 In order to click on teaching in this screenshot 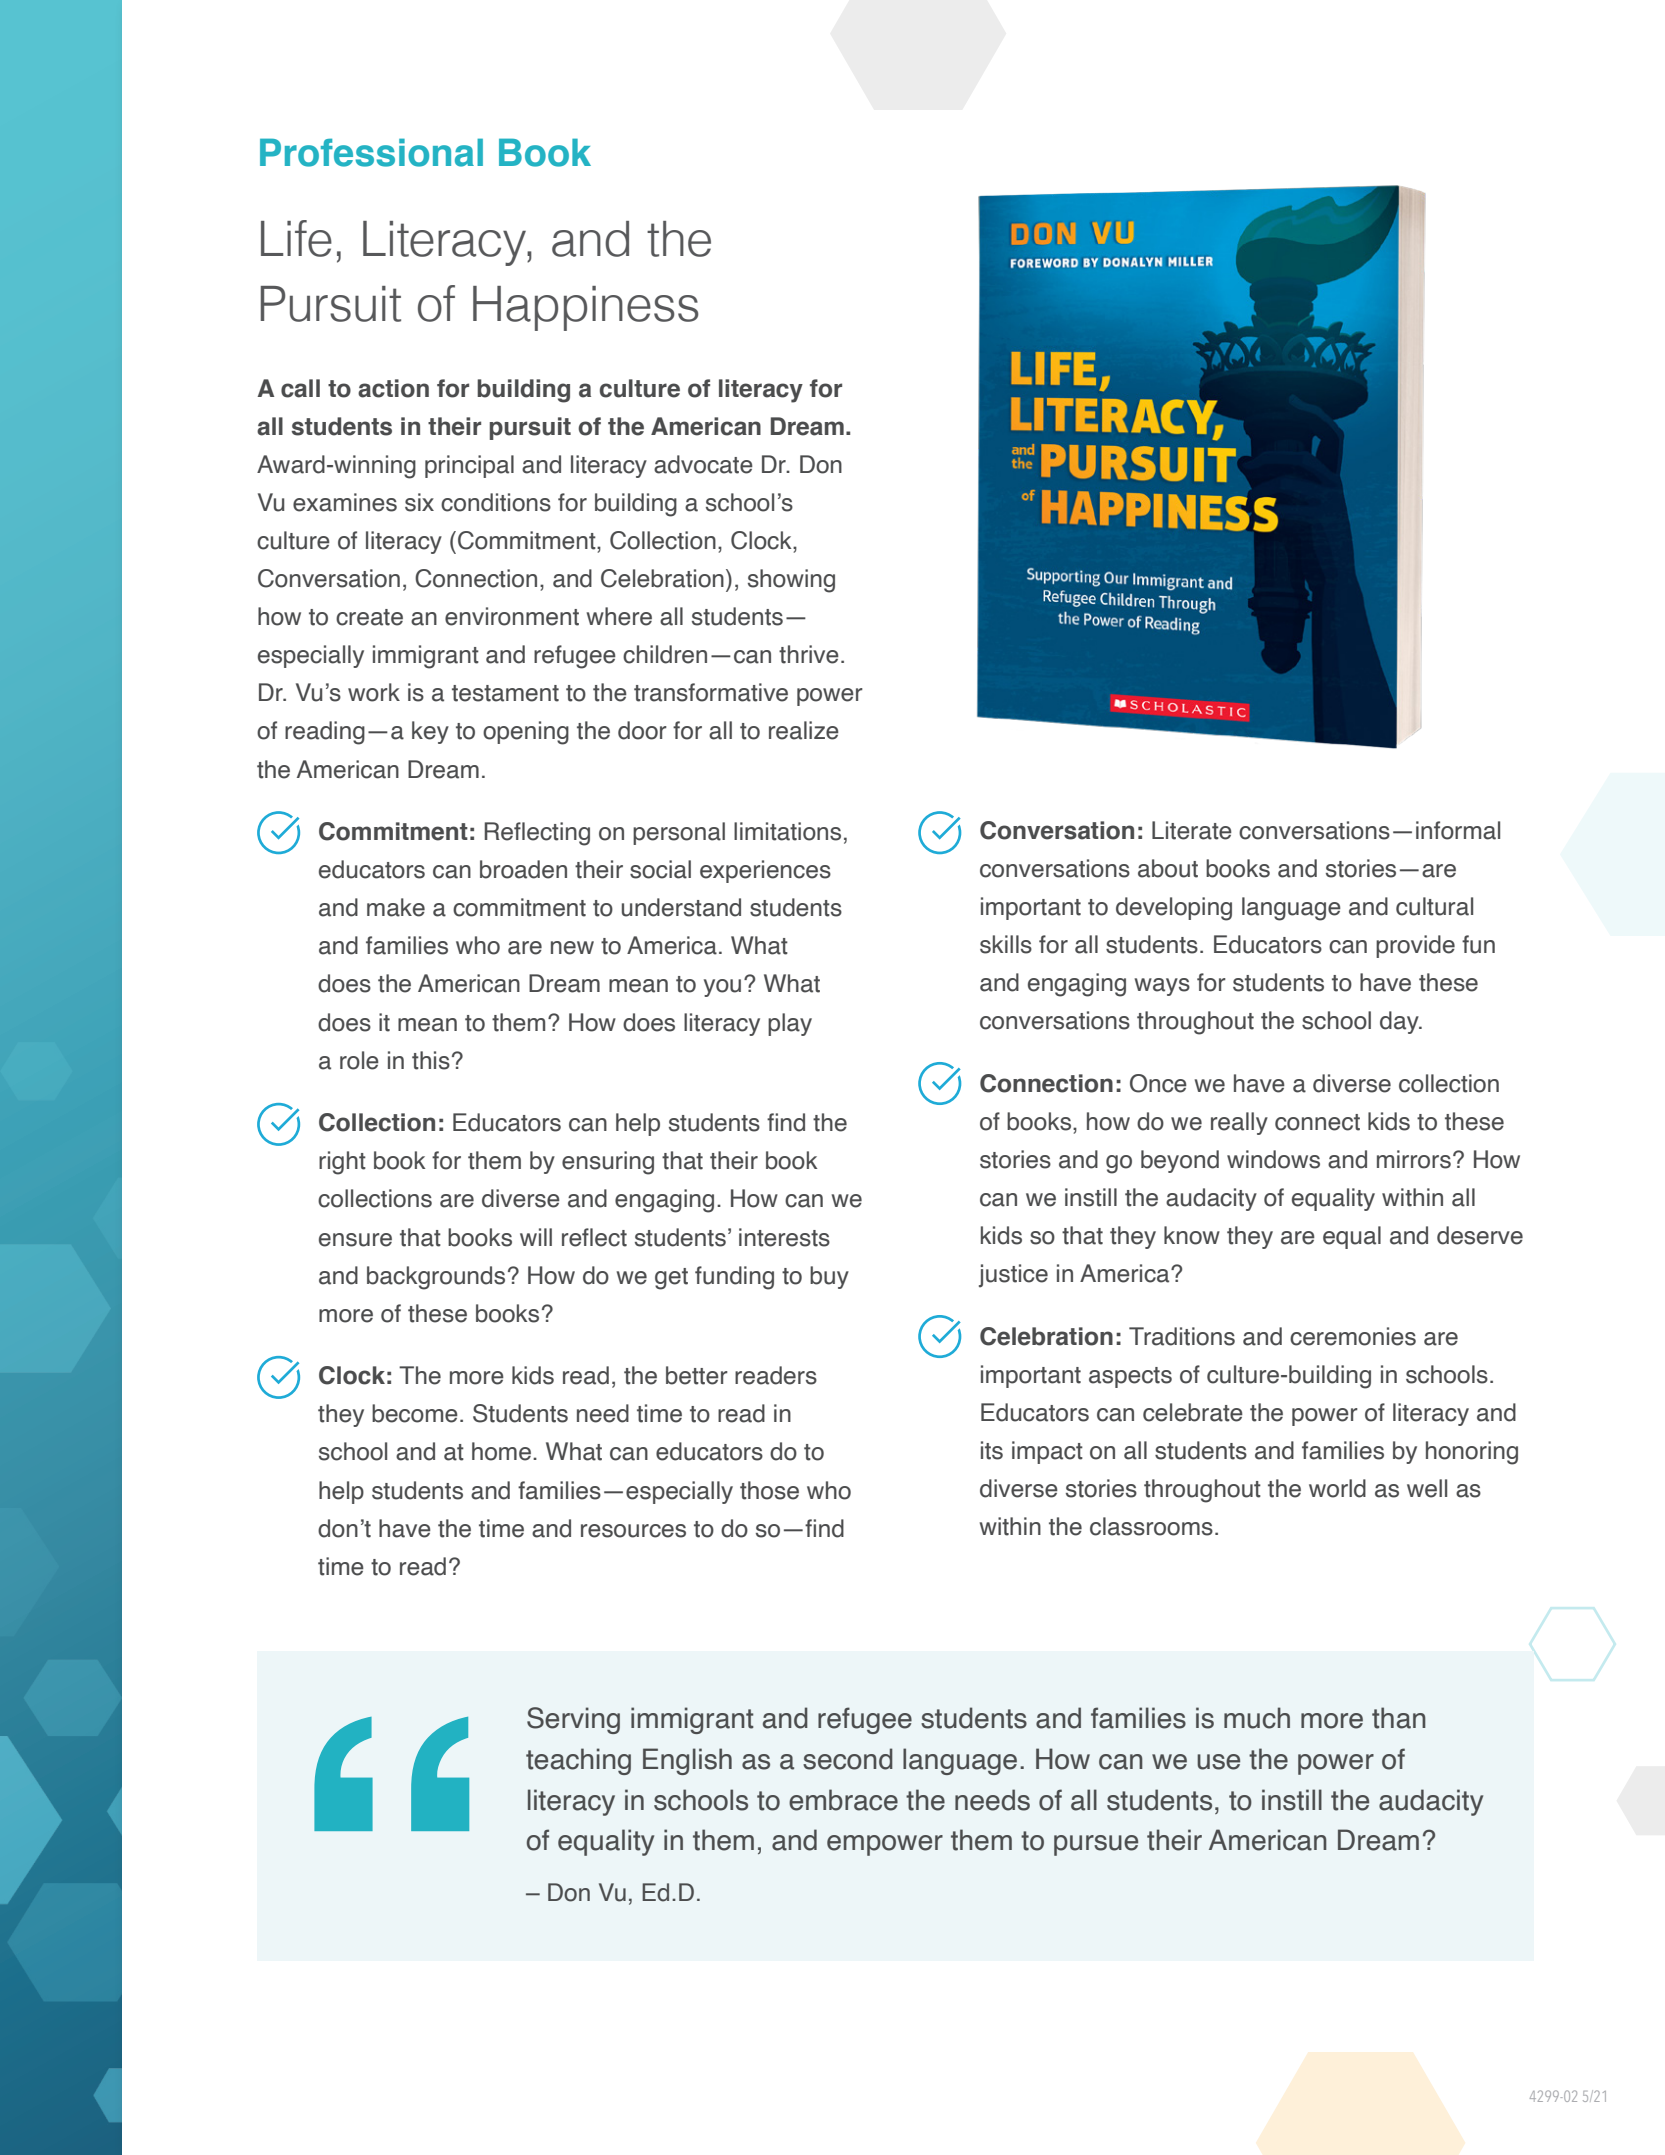, I will do `click(578, 1761)`.
